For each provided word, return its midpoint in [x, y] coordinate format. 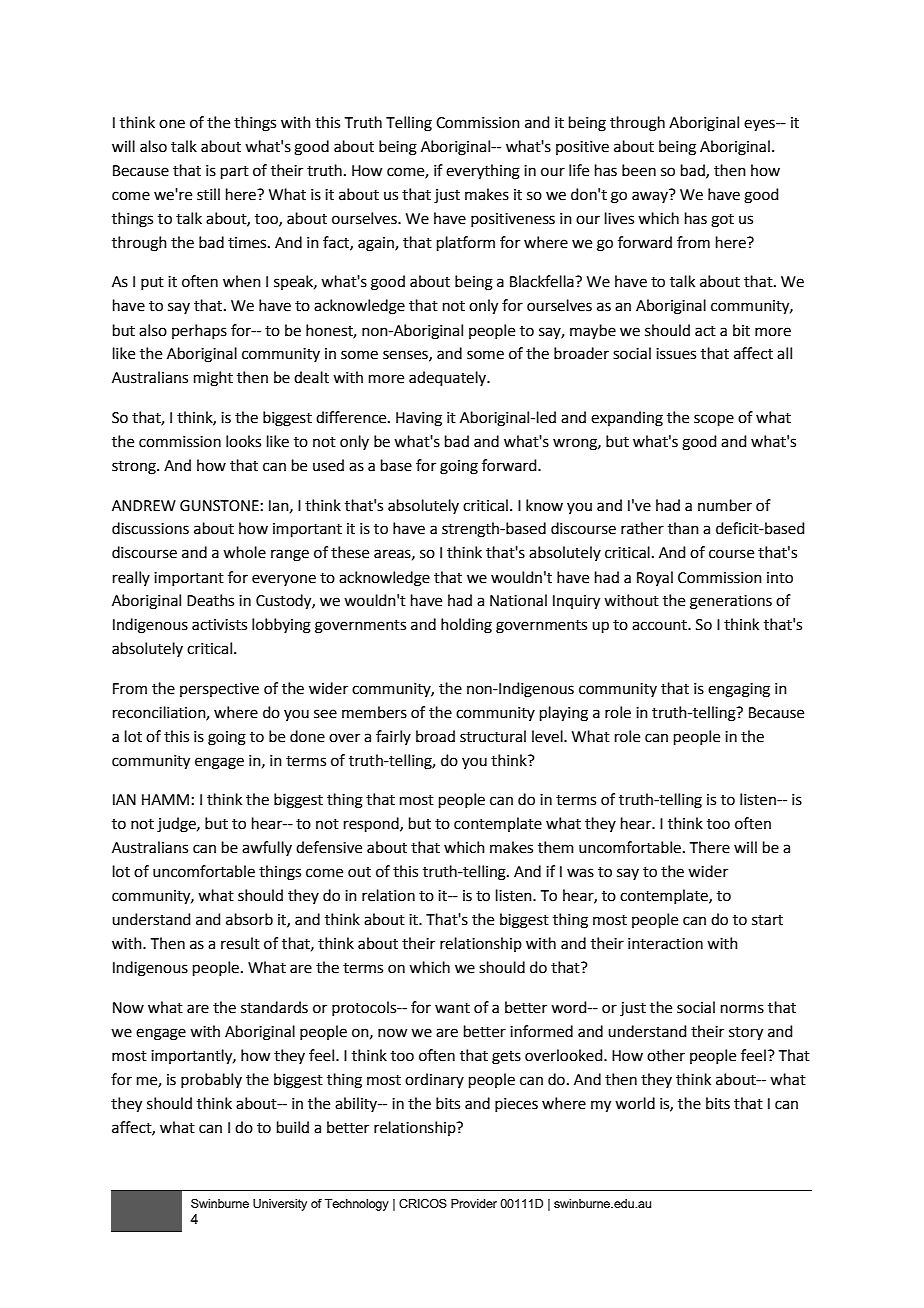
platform [466, 243]
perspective [219, 690]
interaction [665, 944]
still [208, 194]
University [280, 1205]
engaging [739, 690]
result [240, 943]
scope [714, 420]
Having [419, 419]
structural [493, 736]
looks [243, 441]
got [722, 221]
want [452, 1008]
